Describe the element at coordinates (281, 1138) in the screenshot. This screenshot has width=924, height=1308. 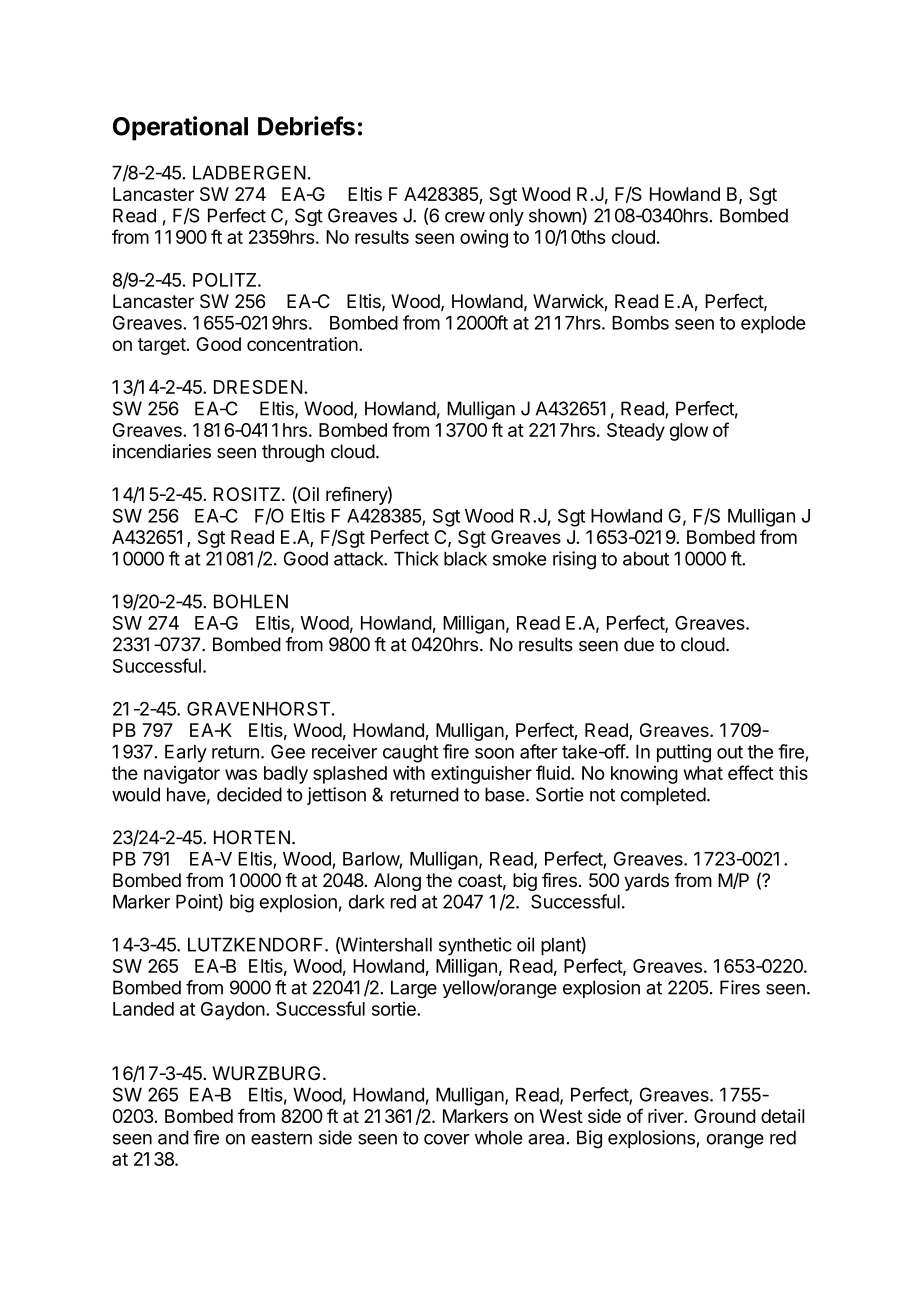
I see `eastern` at that location.
